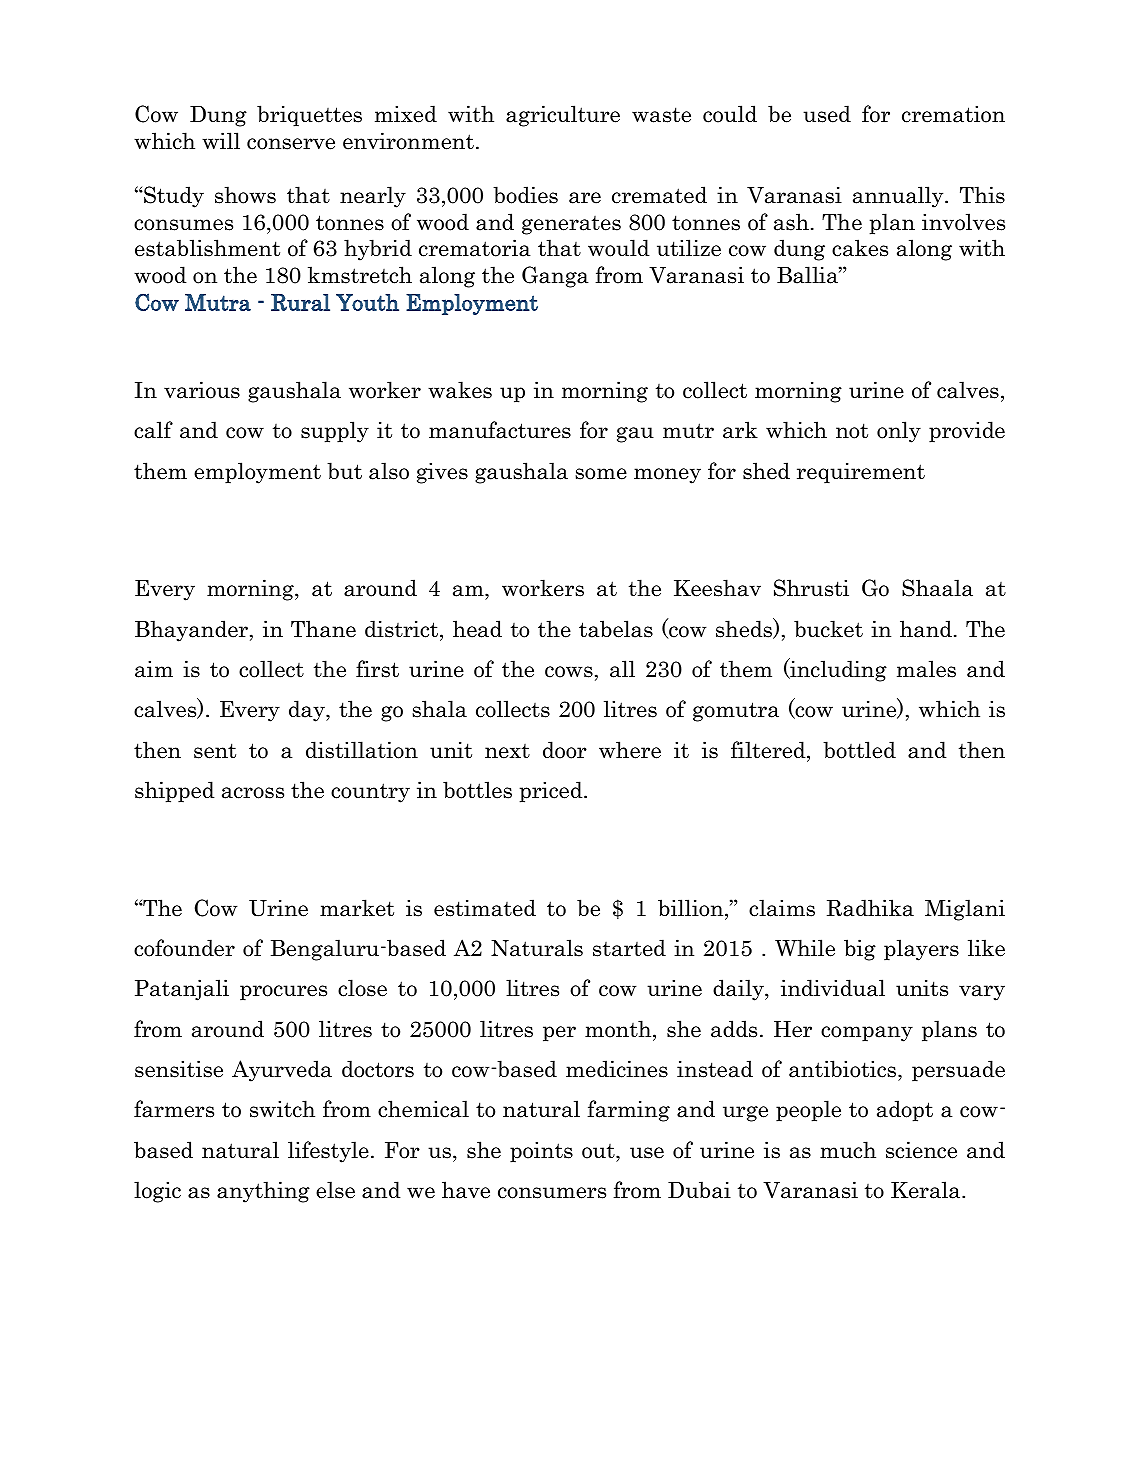  I want to click on points, so click(541, 1152).
